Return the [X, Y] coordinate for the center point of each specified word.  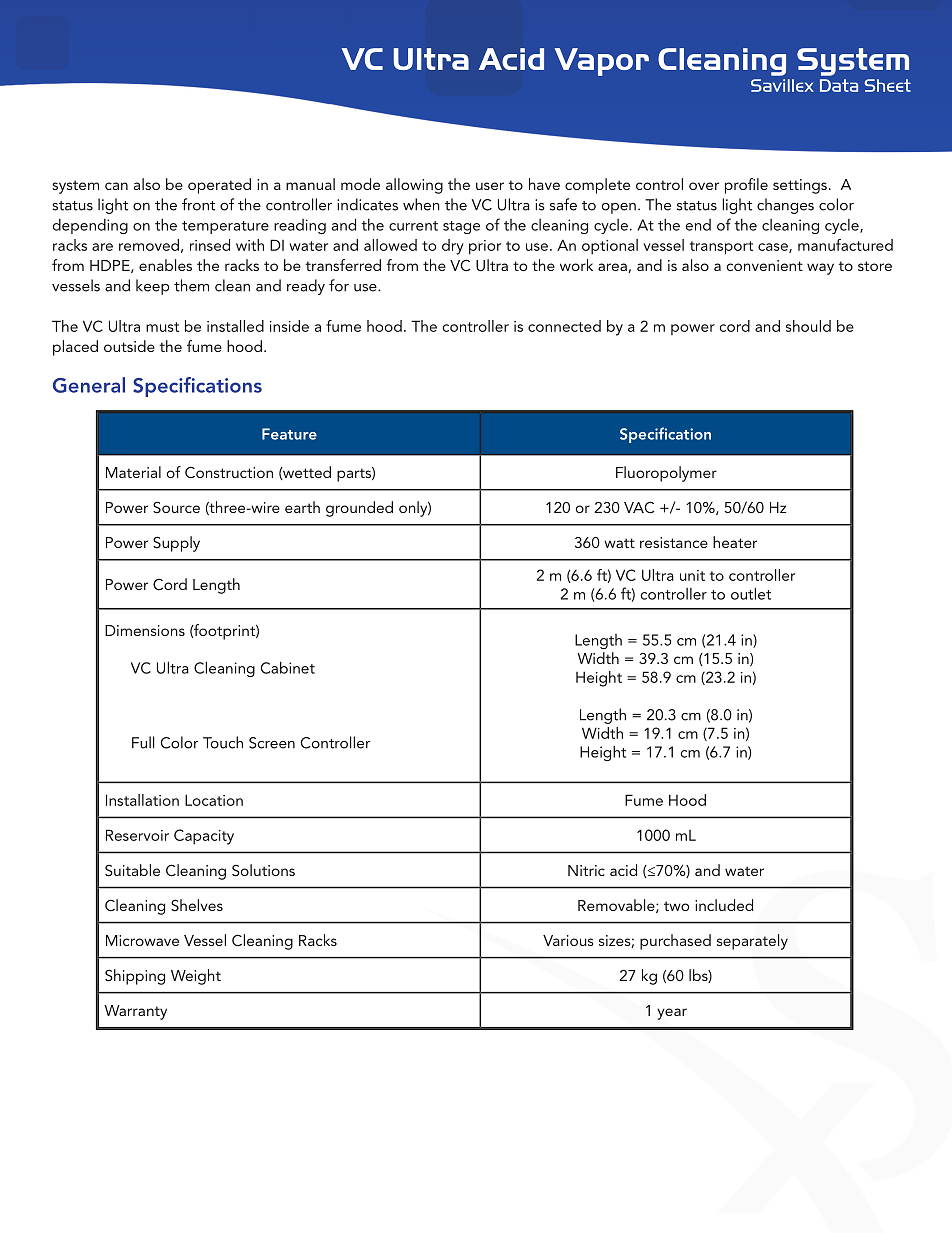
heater [735, 542]
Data [839, 85]
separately [752, 942]
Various [568, 940]
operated [219, 186]
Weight [196, 977]
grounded [359, 509]
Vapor [602, 62]
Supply [176, 544]
